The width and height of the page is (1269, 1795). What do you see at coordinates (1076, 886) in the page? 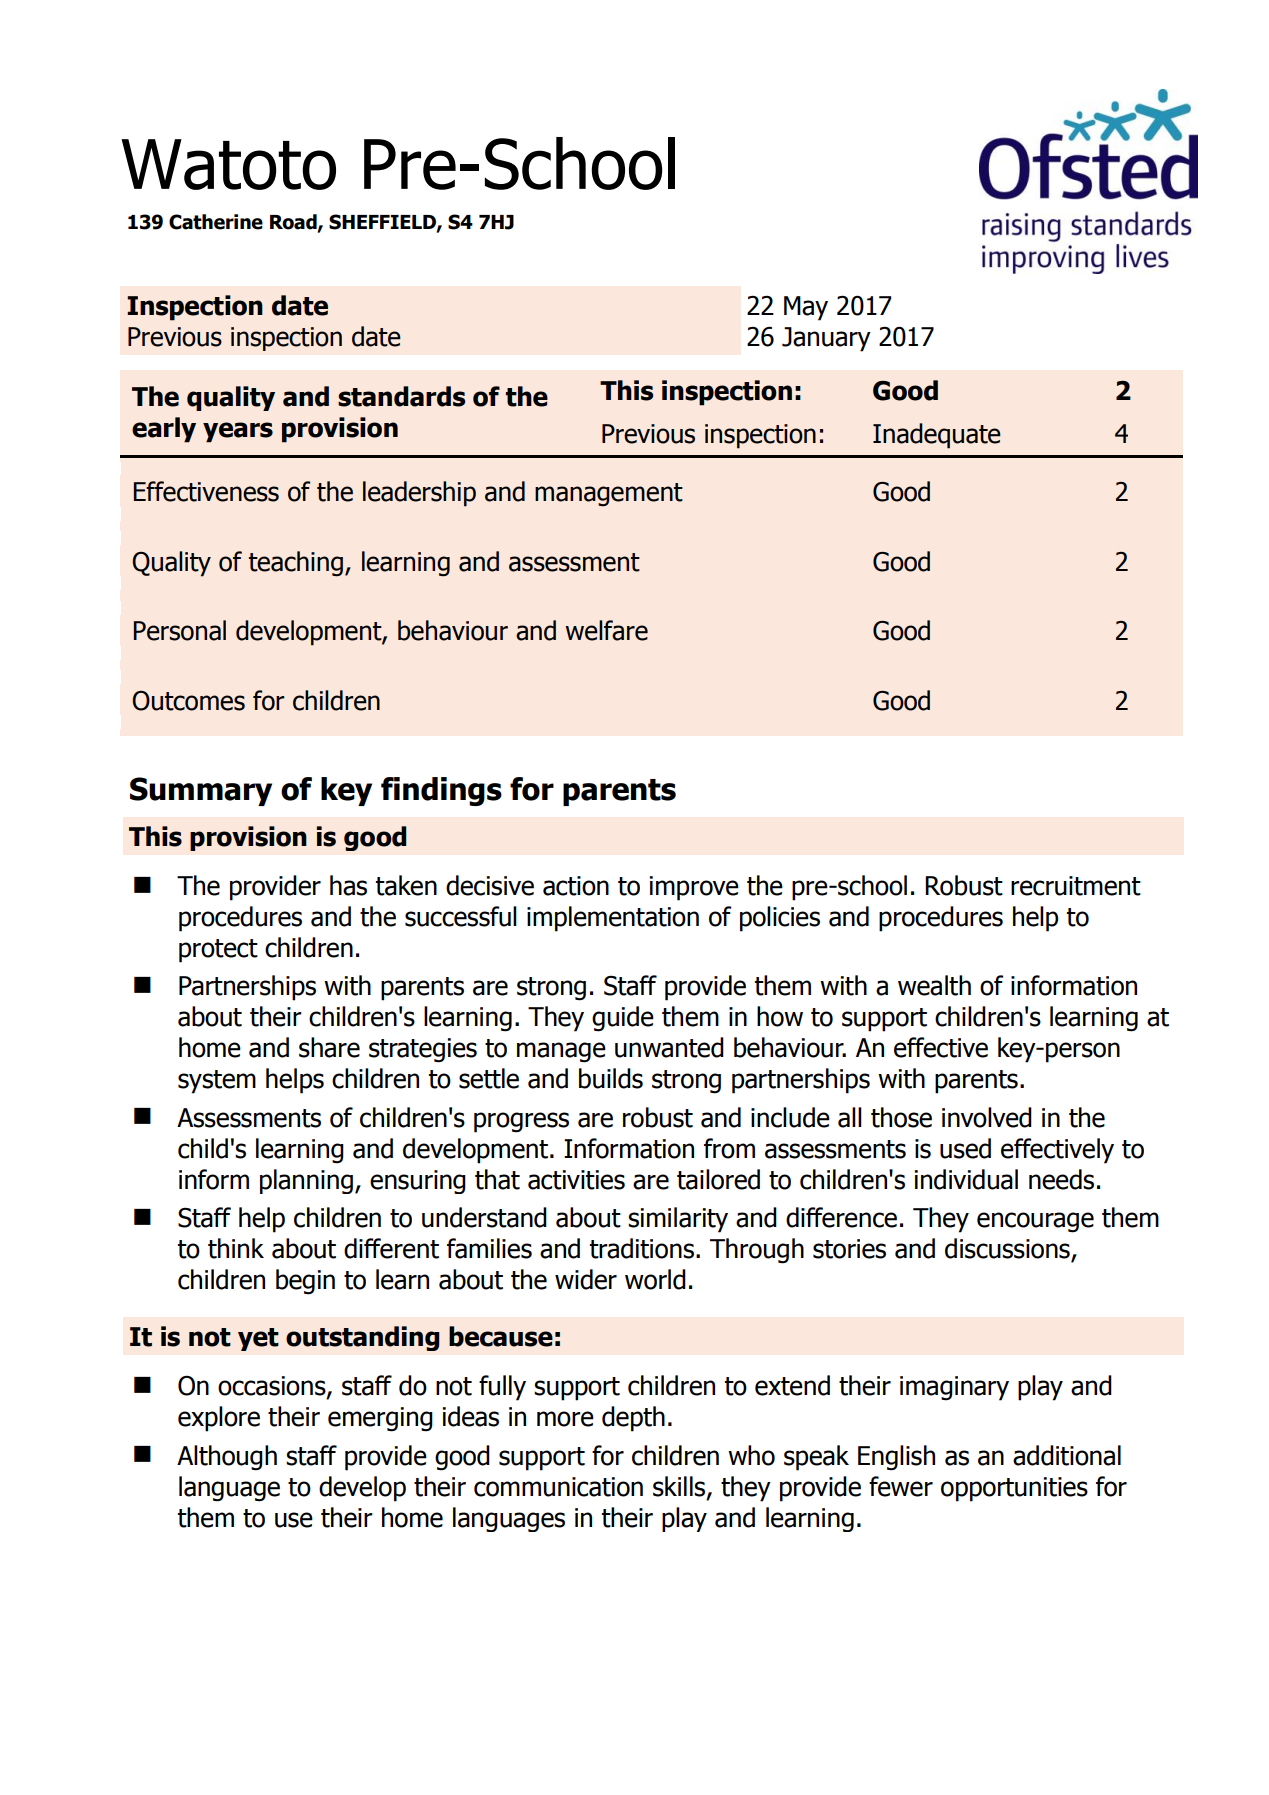
I see `recruitment` at bounding box center [1076, 886].
